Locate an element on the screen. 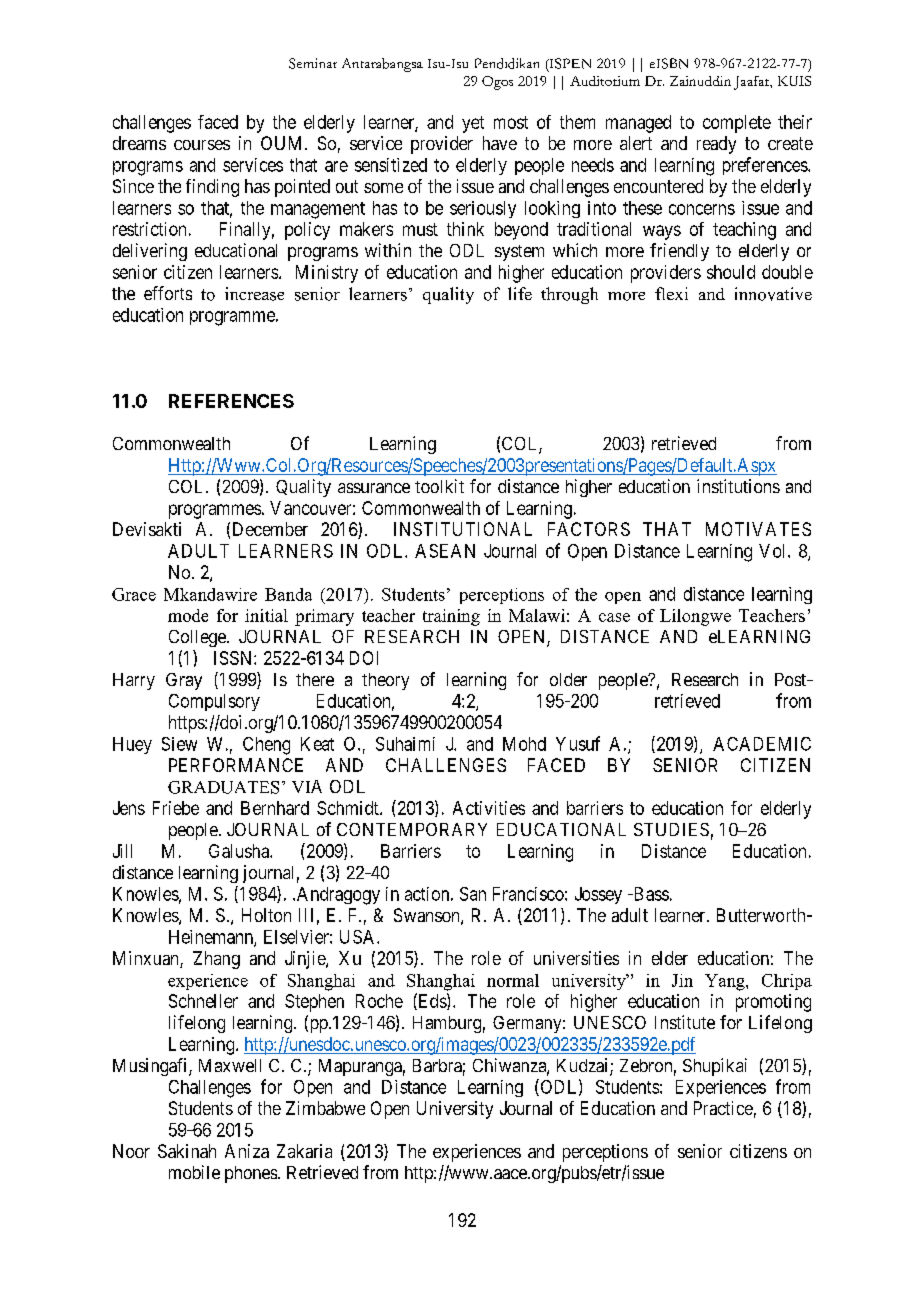  mode is located at coordinates (188, 615).
